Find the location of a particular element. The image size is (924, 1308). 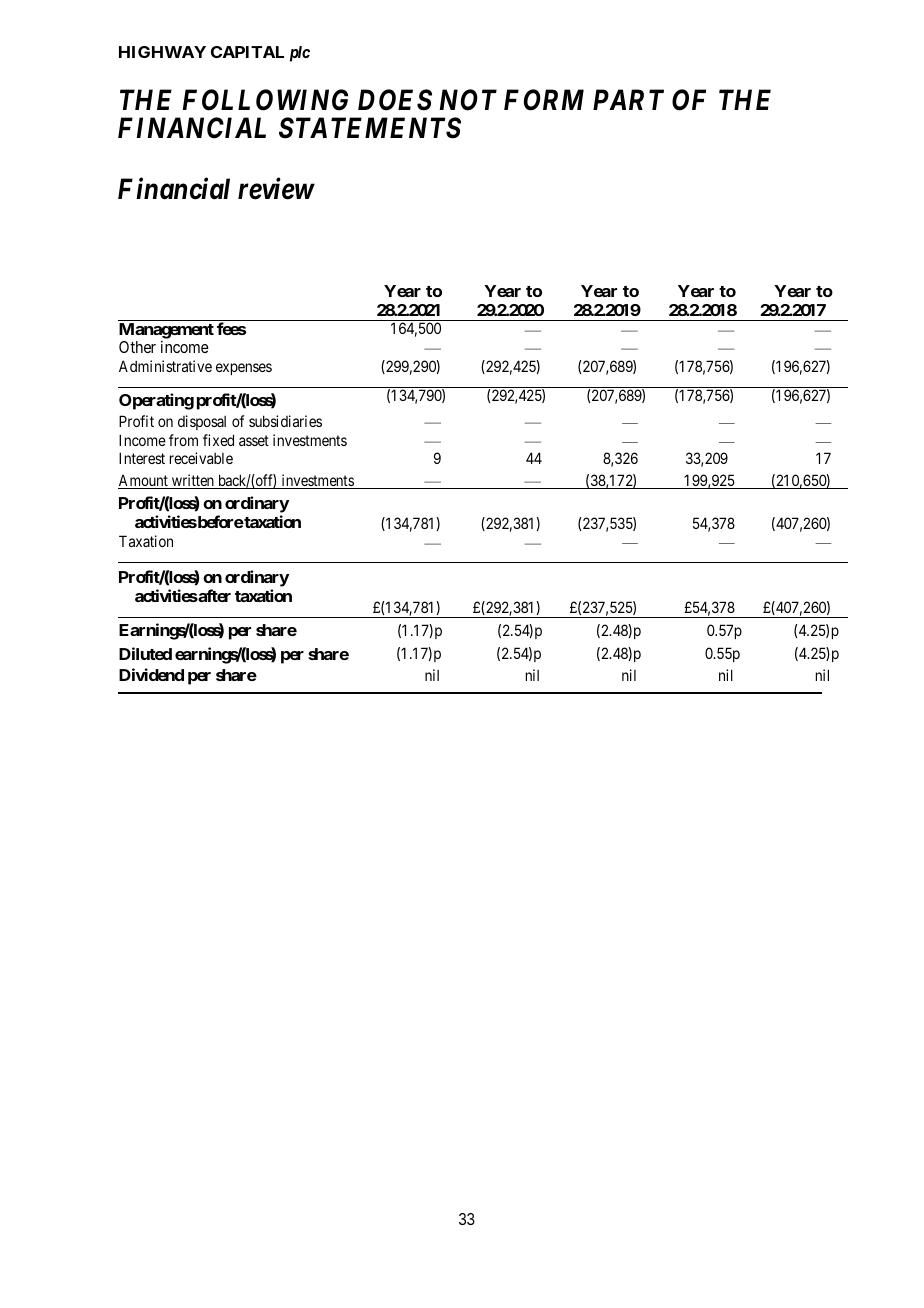

Diluted is located at coordinates (145, 653).
